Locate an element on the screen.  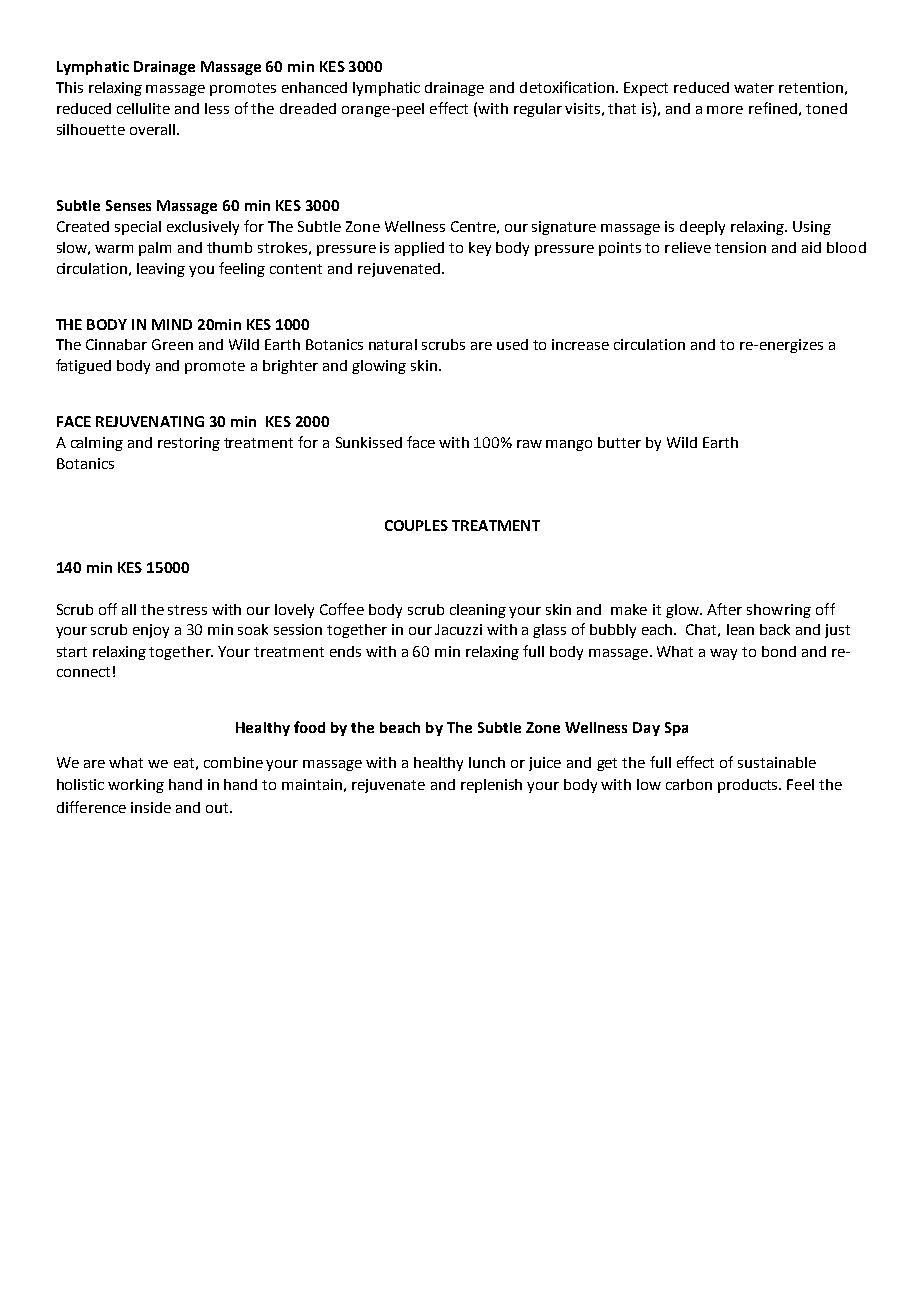
COUPLES is located at coordinates (416, 525).
